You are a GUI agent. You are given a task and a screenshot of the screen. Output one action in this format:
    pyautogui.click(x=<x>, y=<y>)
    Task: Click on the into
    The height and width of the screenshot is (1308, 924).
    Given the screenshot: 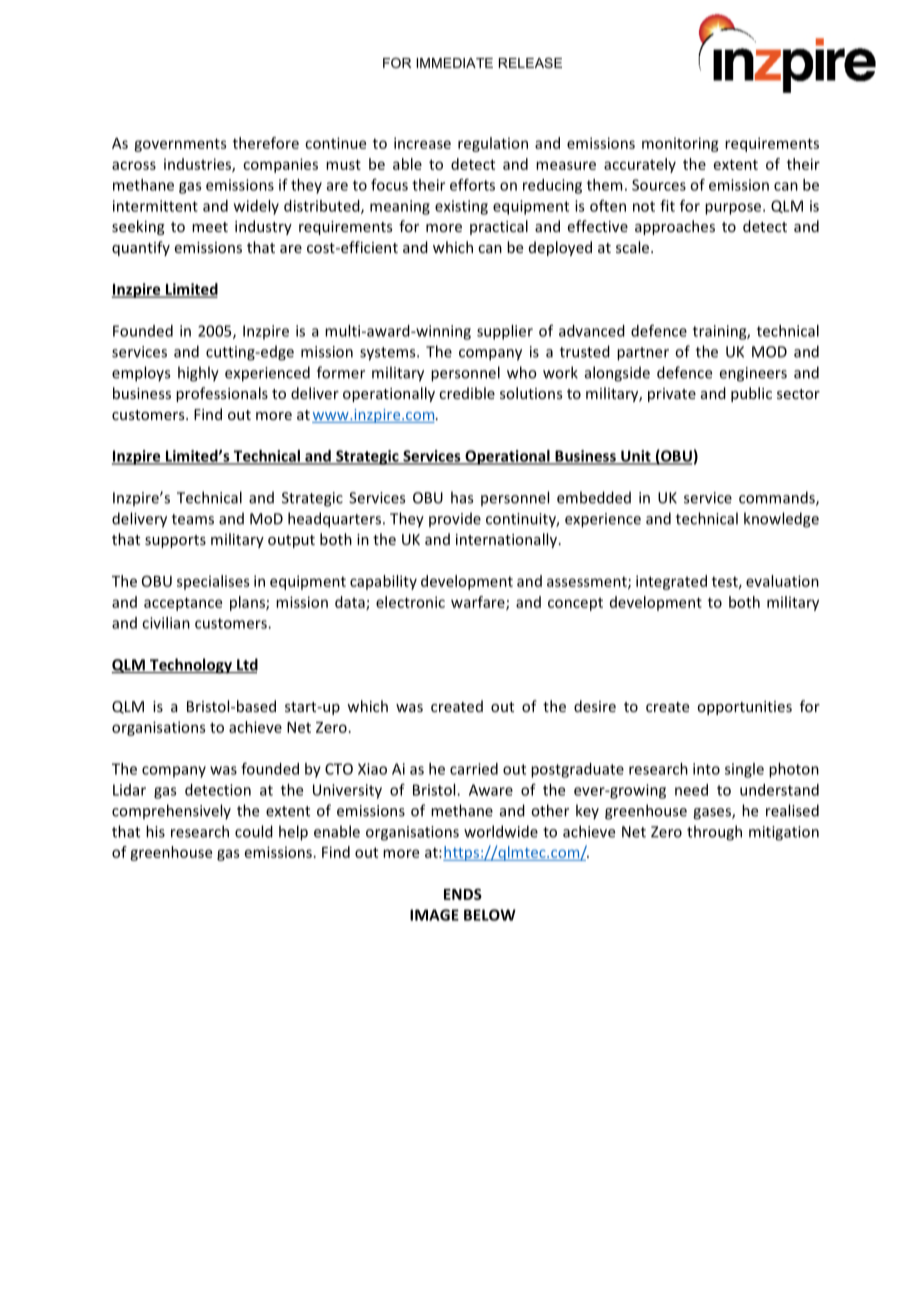 What is the action you would take?
    pyautogui.click(x=706, y=769)
